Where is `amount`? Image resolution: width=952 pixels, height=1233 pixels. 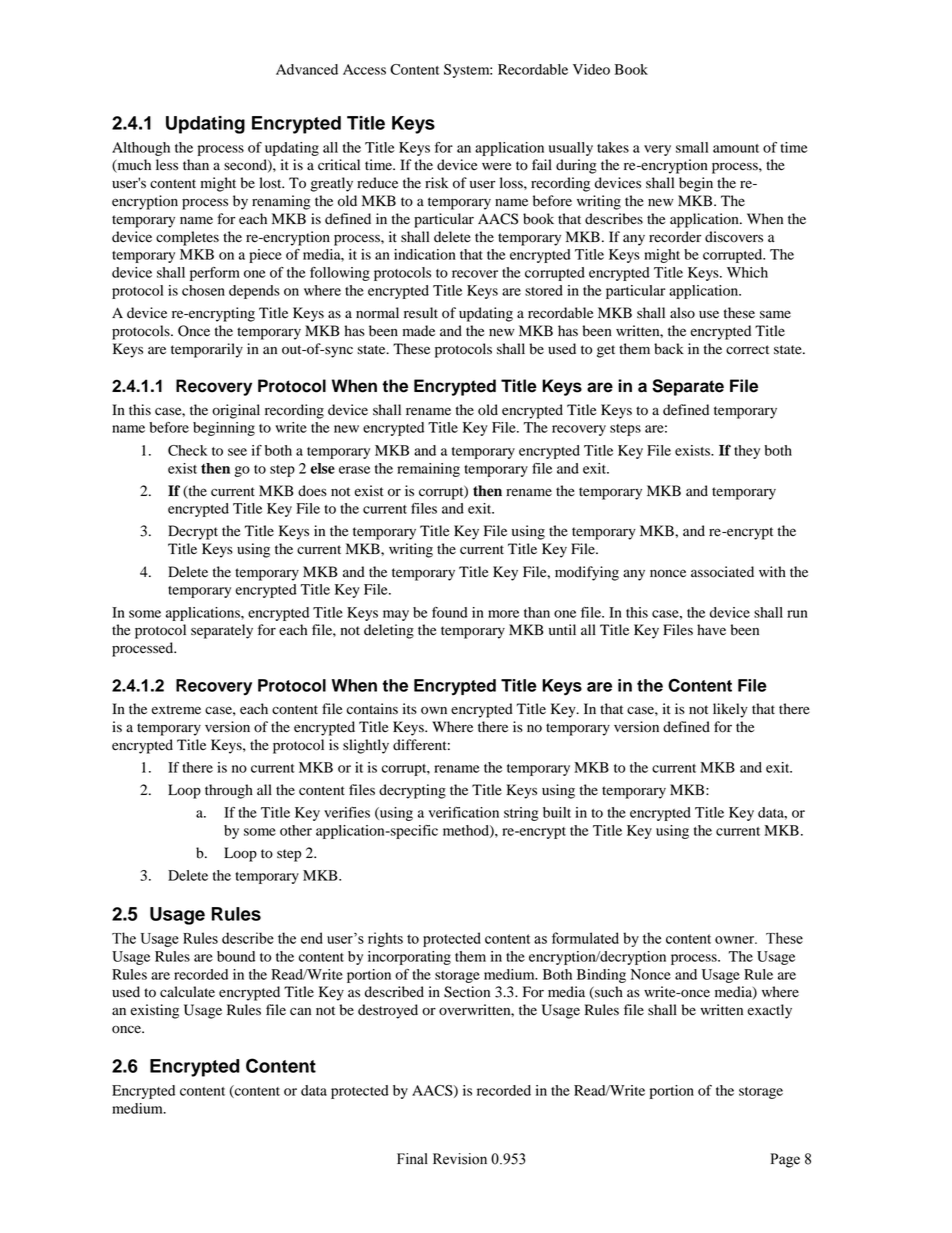 amount is located at coordinates (736, 148).
